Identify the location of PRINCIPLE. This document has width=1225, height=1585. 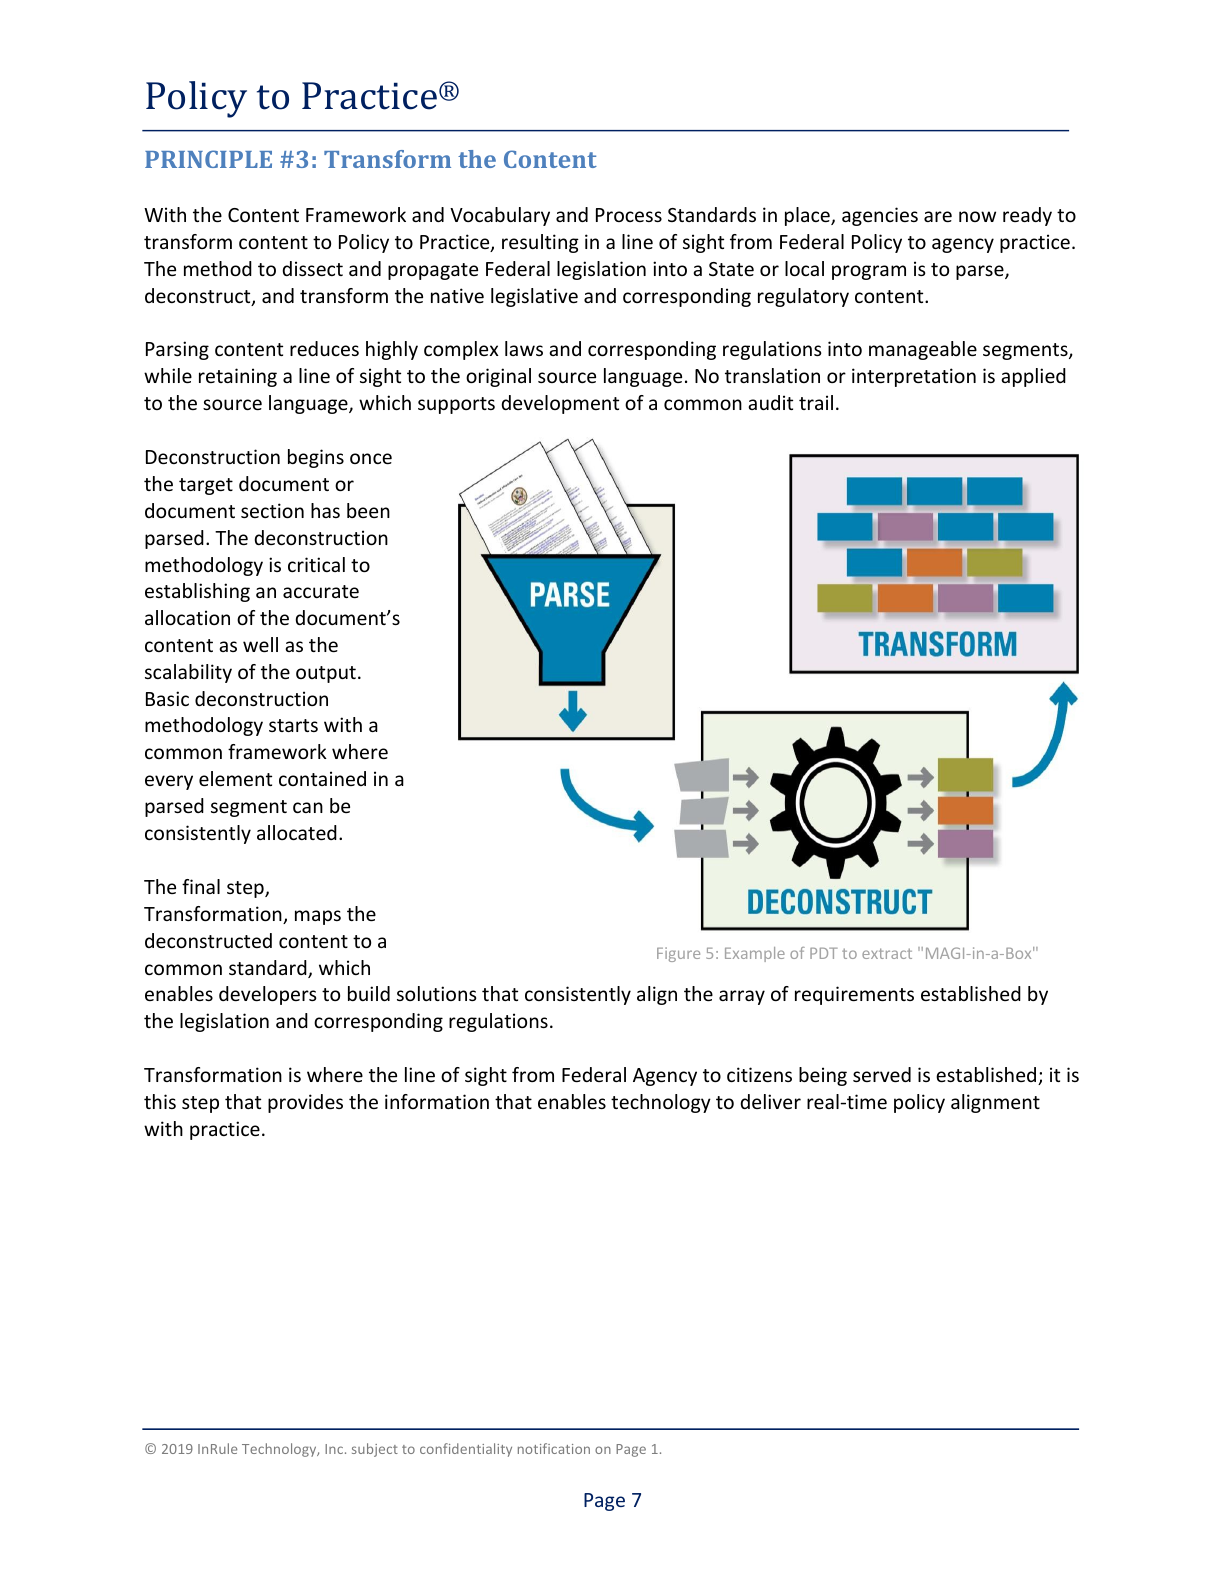
(208, 159).
